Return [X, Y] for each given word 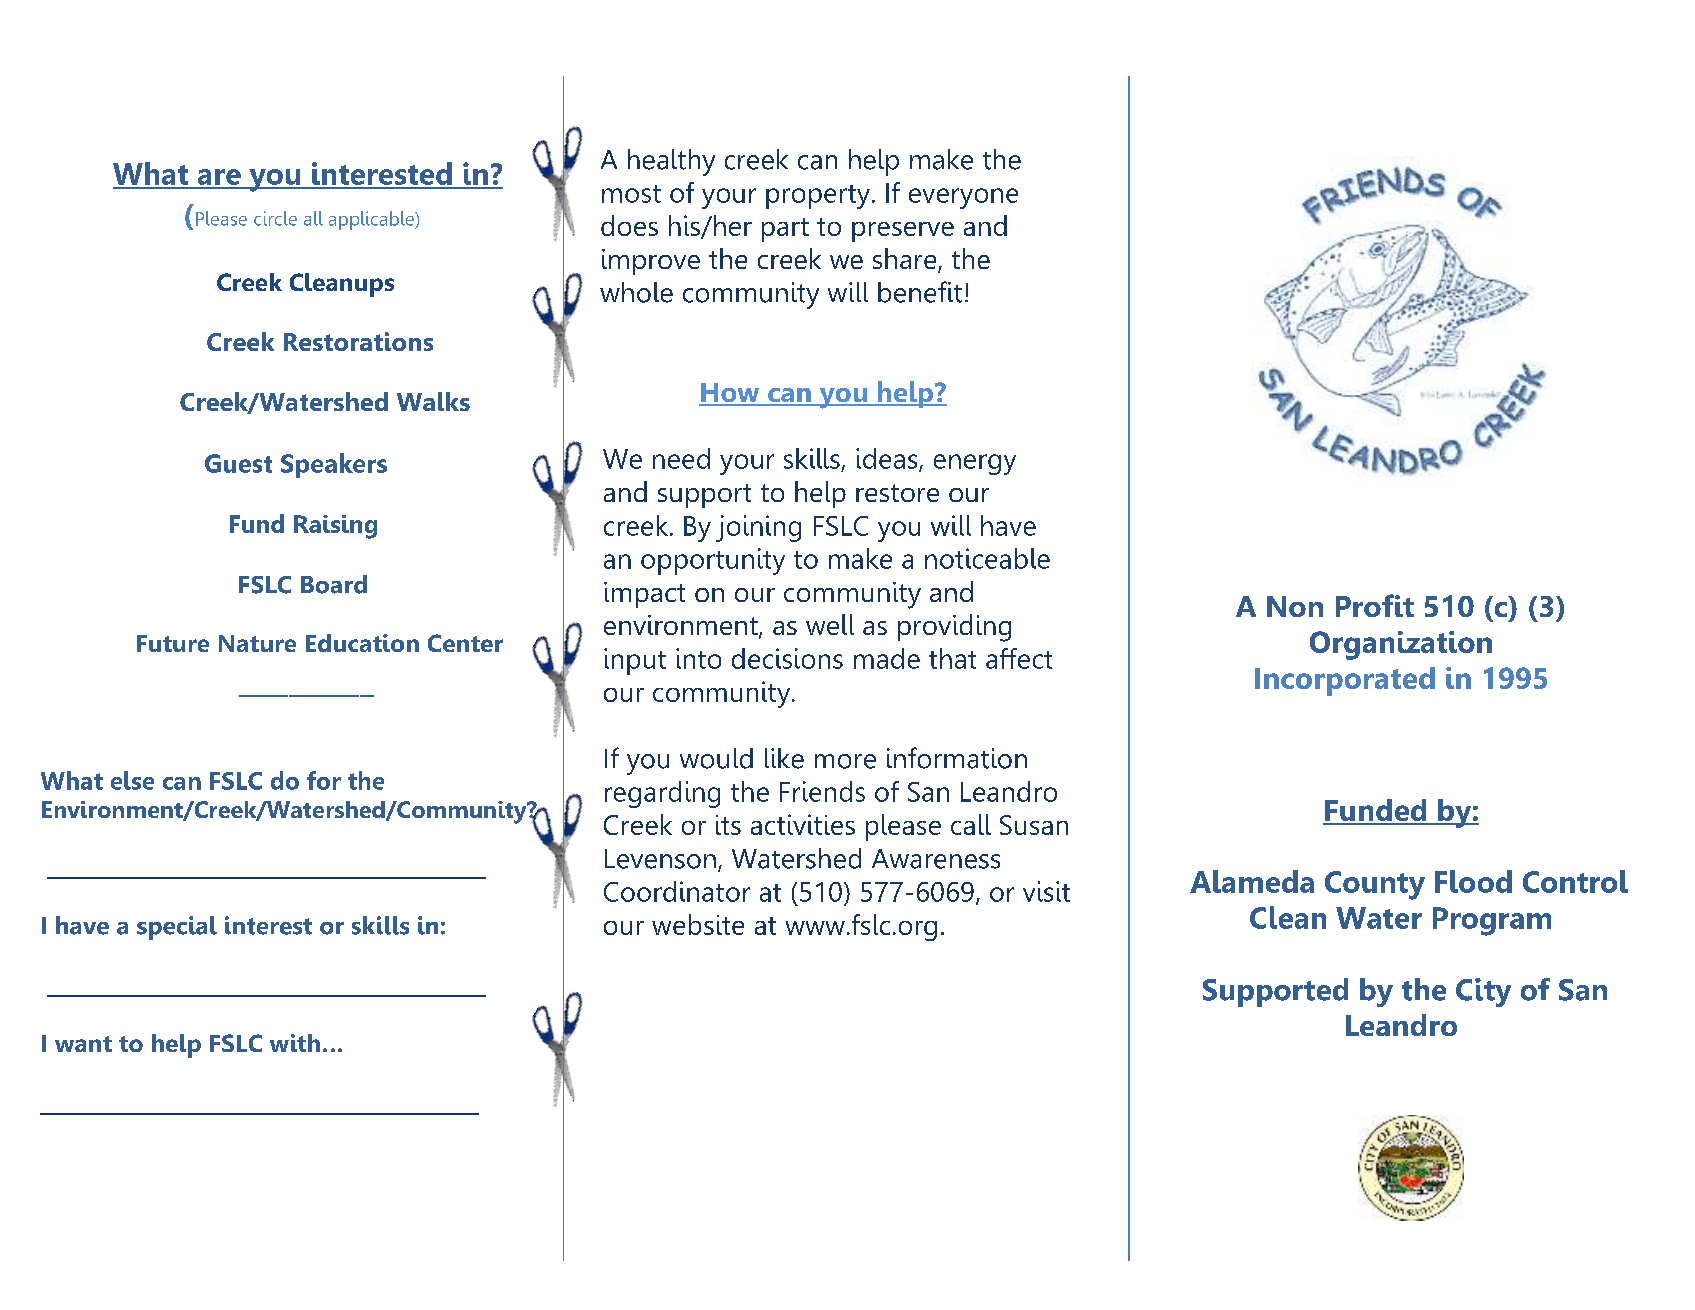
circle [275, 218]
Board [334, 584]
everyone [963, 198]
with [295, 1043]
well [830, 624]
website [698, 924]
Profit [1375, 605]
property [818, 197]
